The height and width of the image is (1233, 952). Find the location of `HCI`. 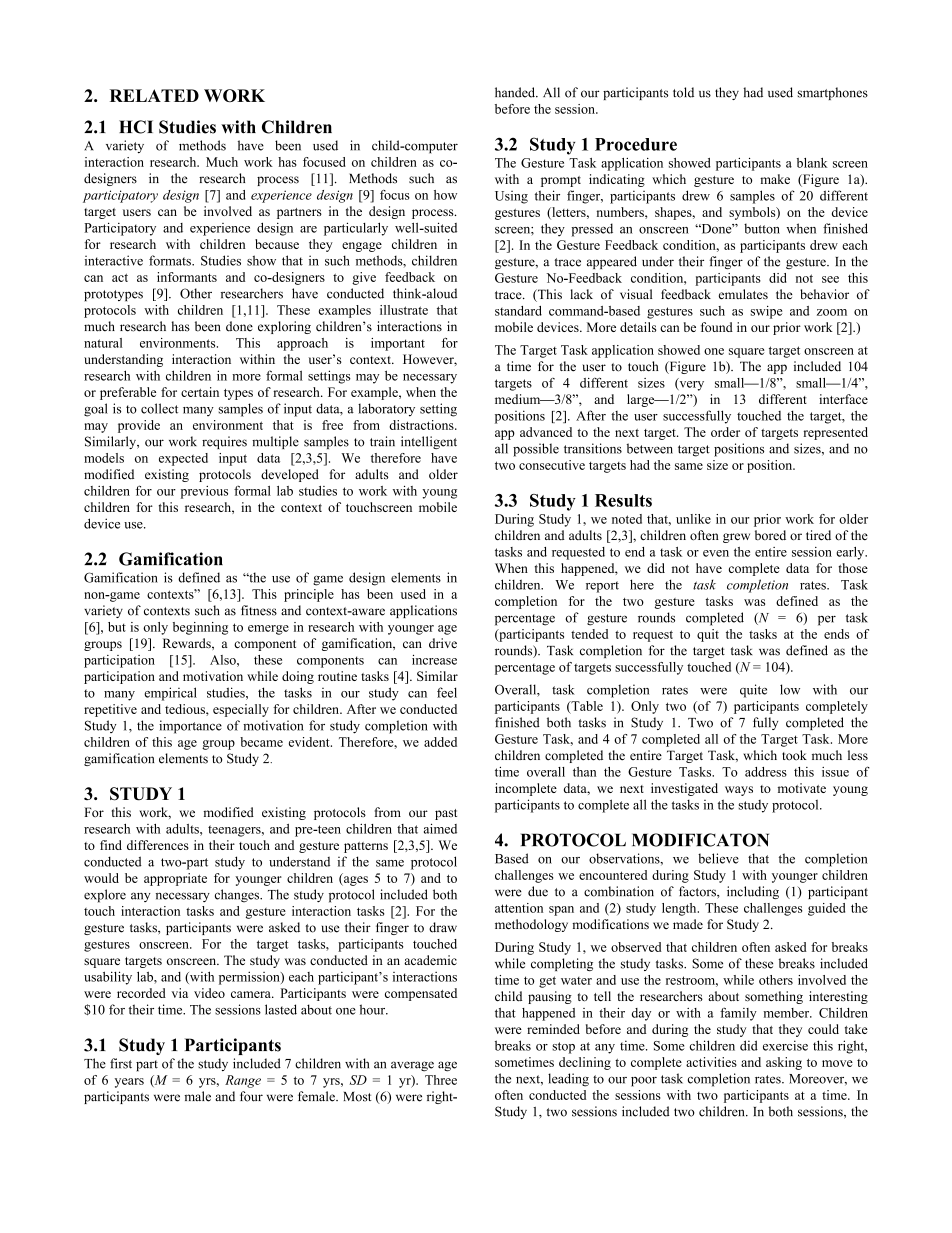

HCI is located at coordinates (136, 127).
